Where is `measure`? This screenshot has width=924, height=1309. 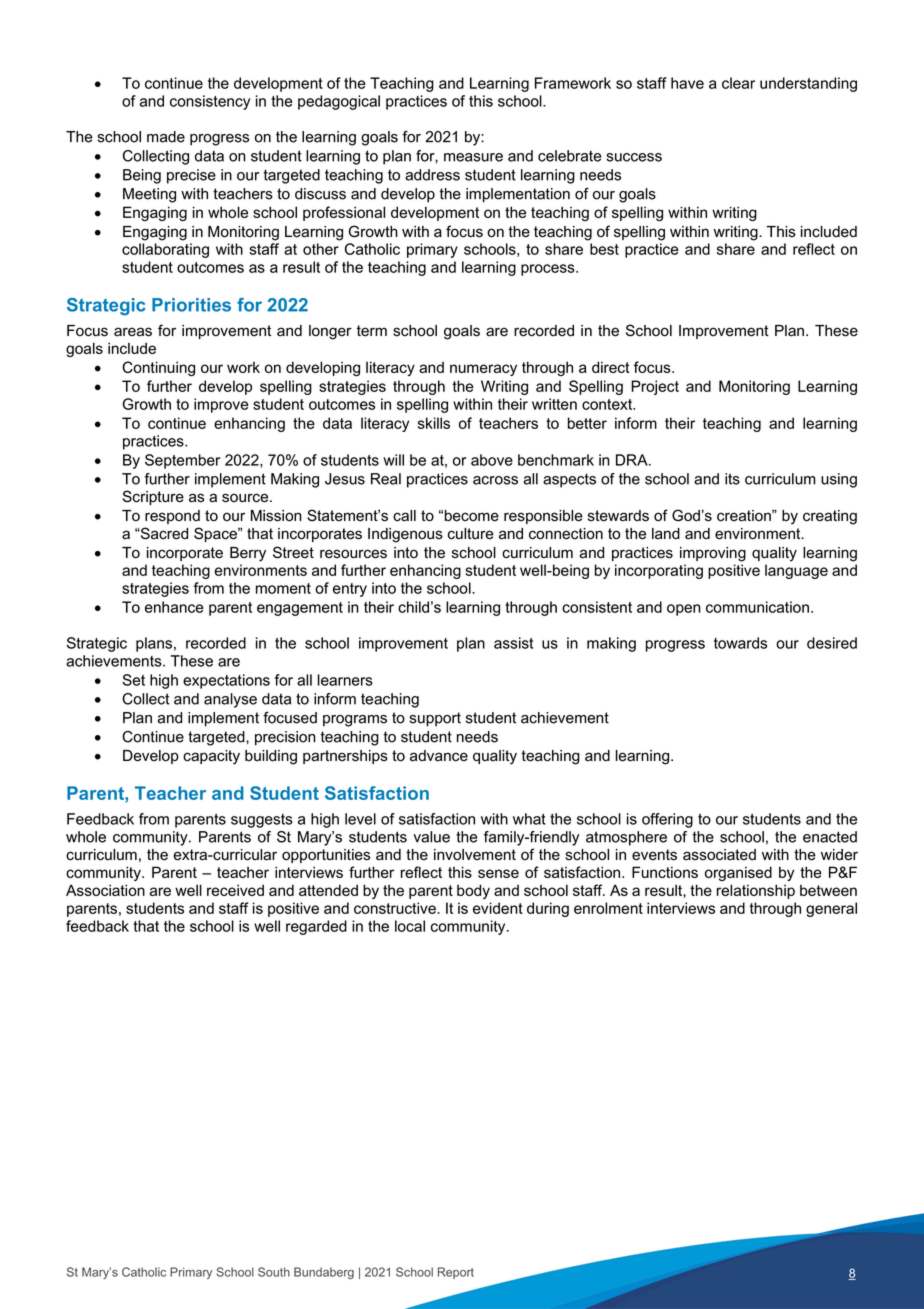
measure is located at coordinates (473, 157).
